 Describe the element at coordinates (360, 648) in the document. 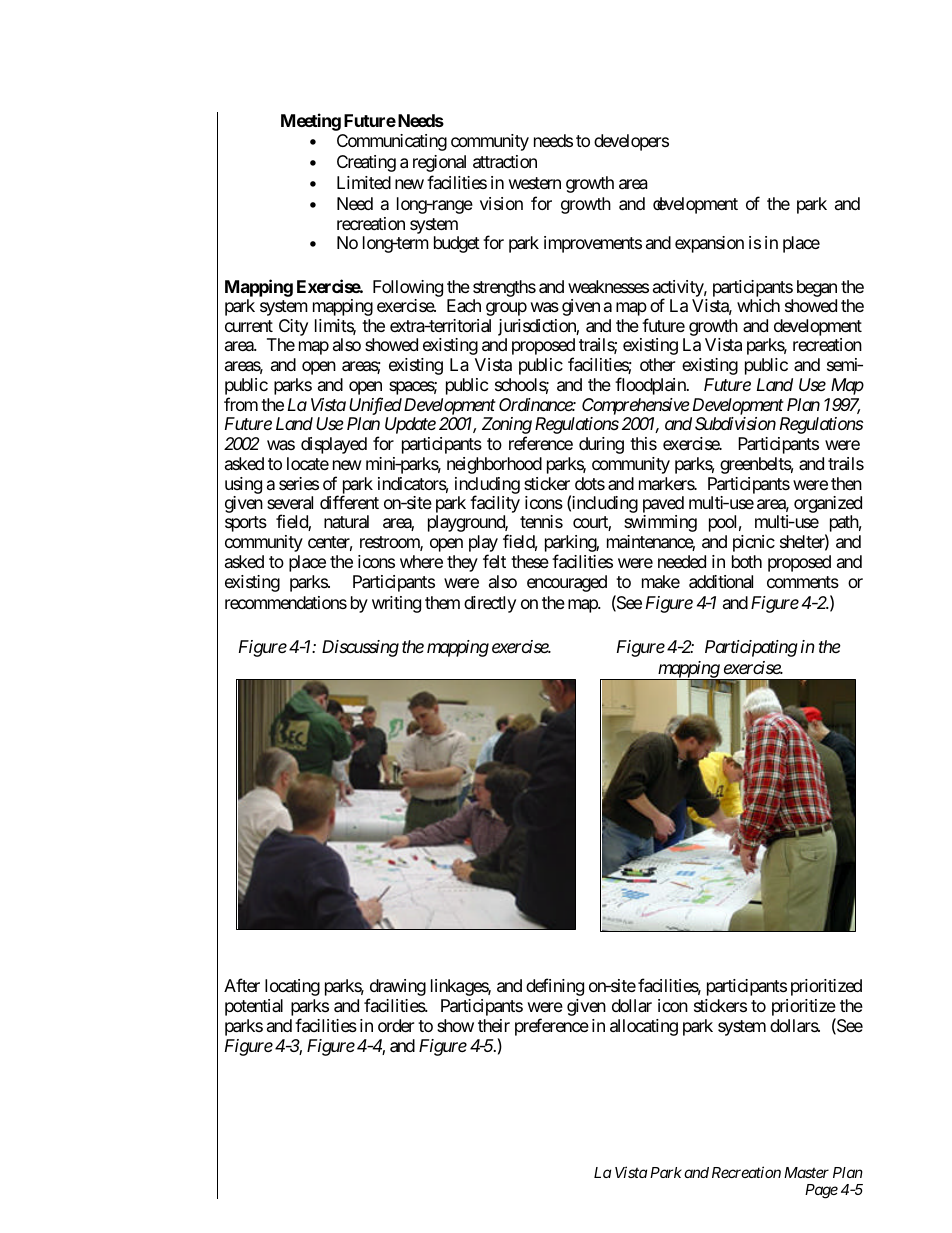

I see `Discussing` at that location.
